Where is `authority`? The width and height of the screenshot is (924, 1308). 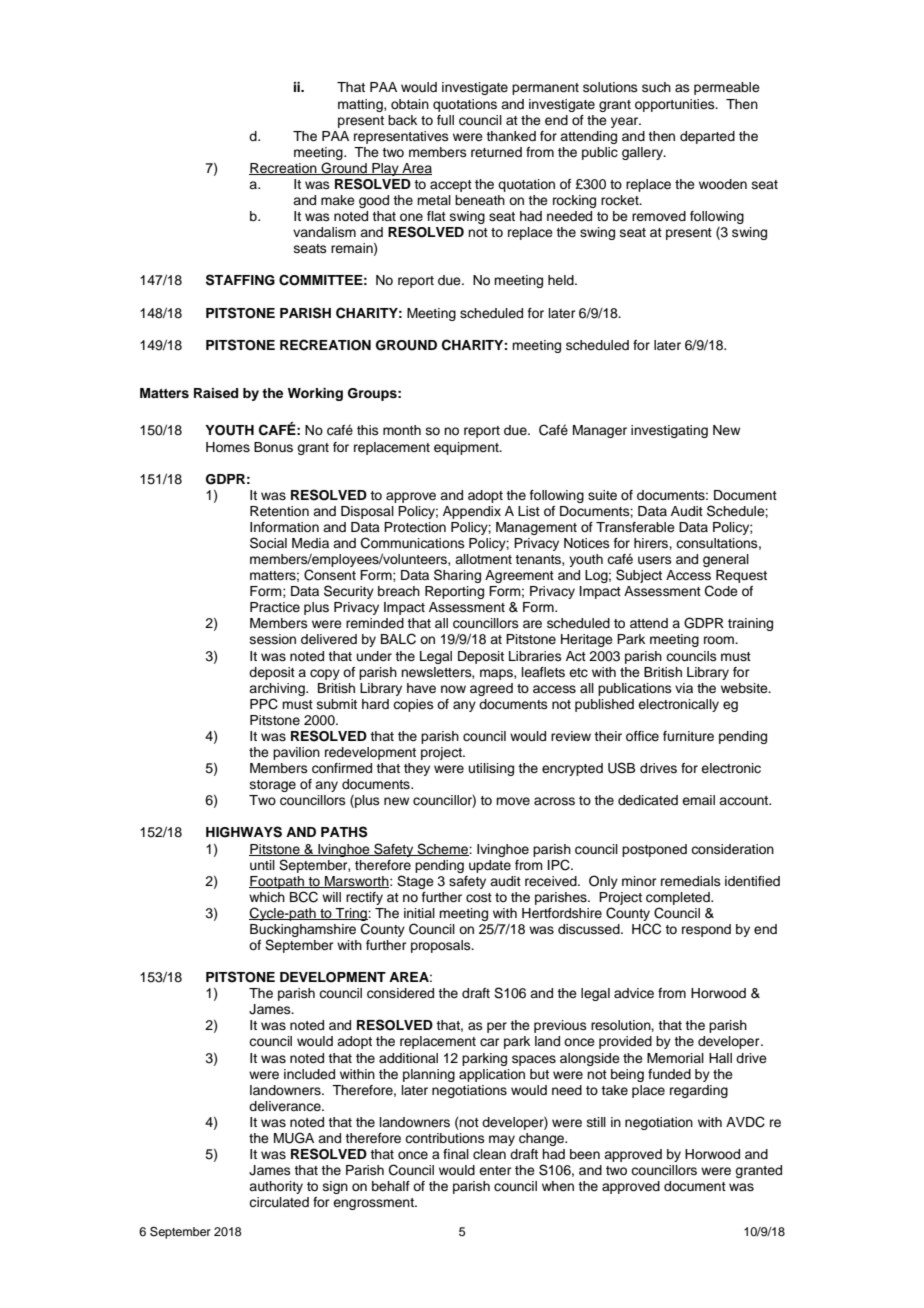 authority is located at coordinates (276, 1187).
